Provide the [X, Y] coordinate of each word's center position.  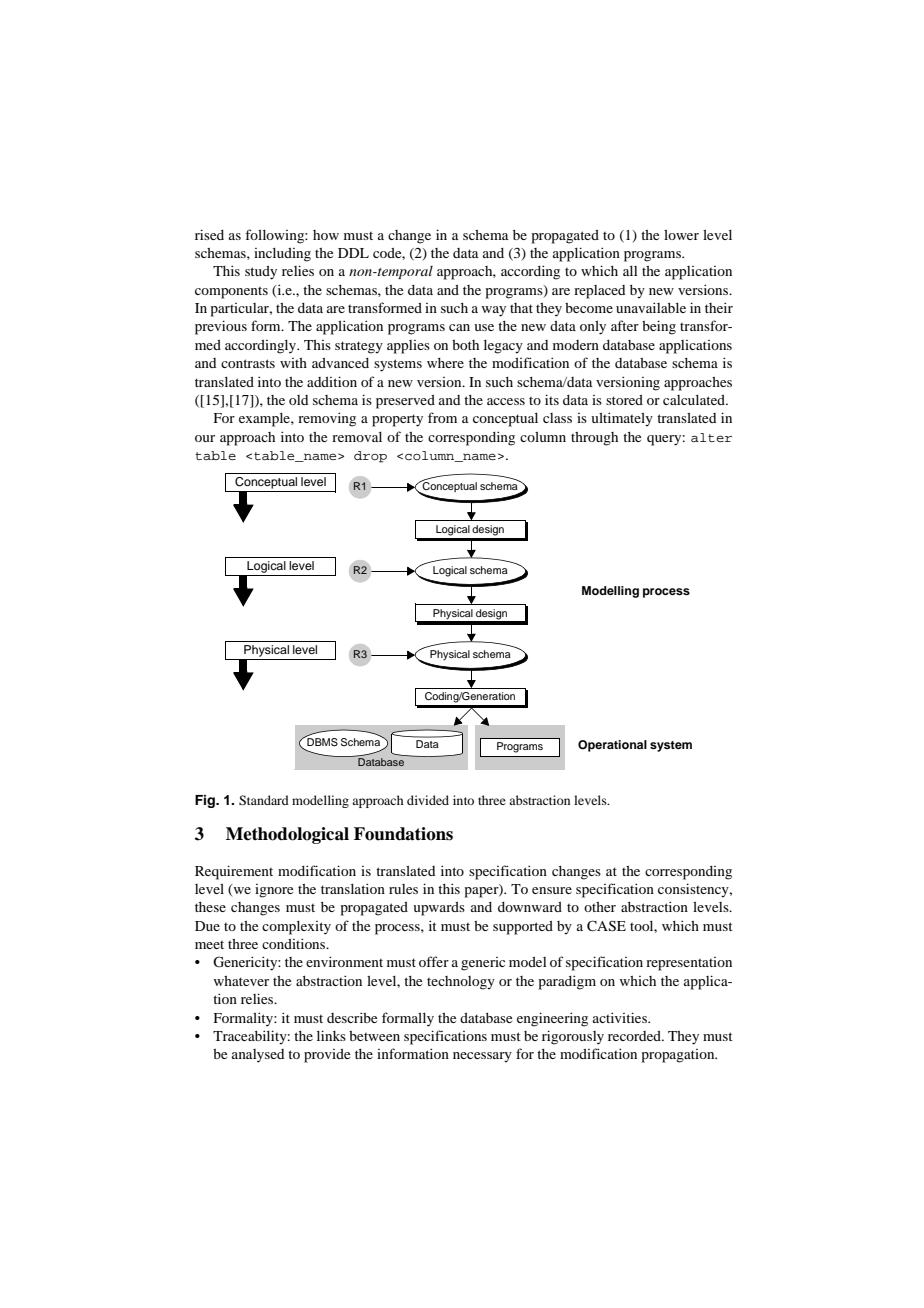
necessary [482, 1057]
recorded [635, 1036]
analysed [258, 1056]
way [493, 311]
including [282, 255]
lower [681, 235]
